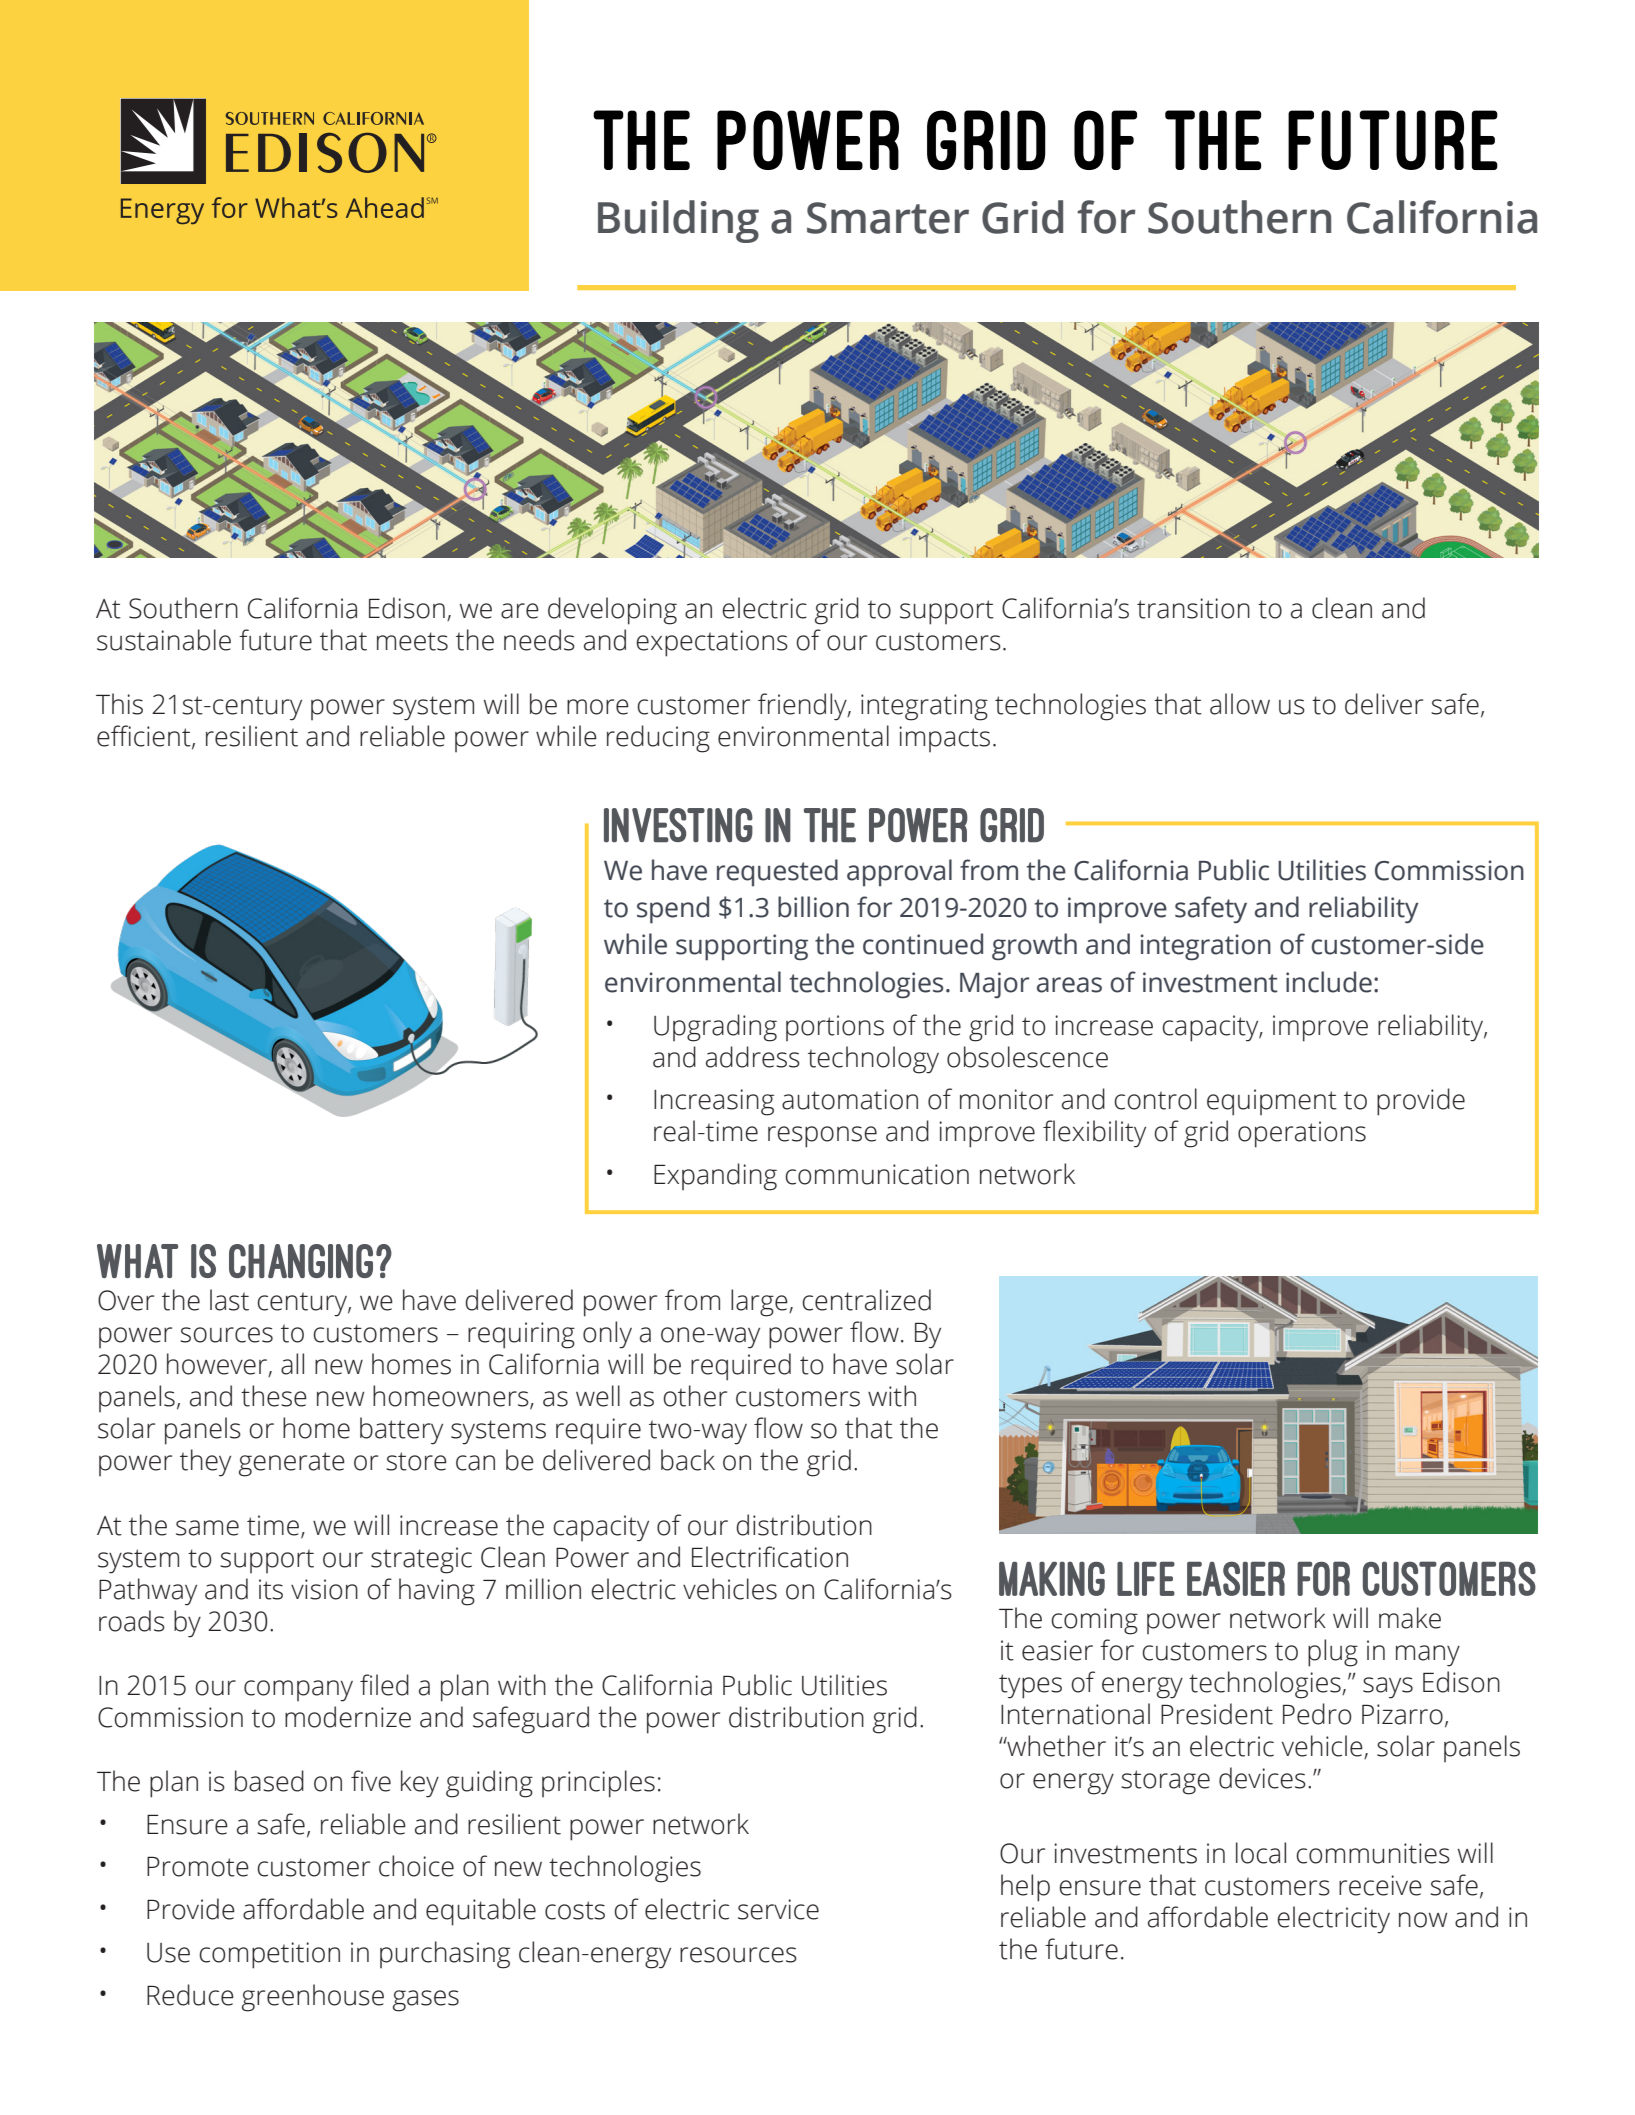 The height and width of the screenshot is (2115, 1635). What do you see at coordinates (1272, 1102) in the screenshot?
I see `equipment` at bounding box center [1272, 1102].
